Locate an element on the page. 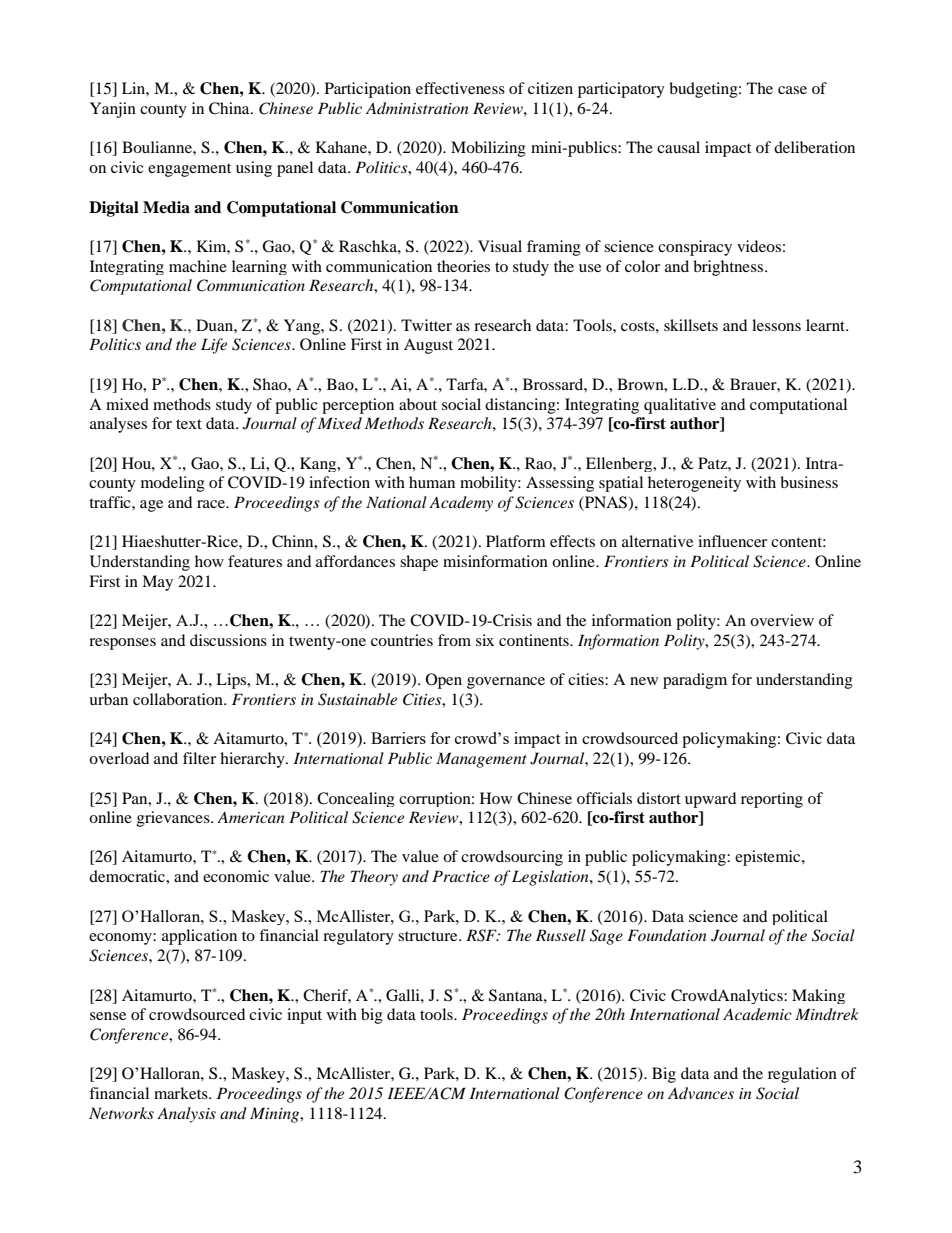 This page has width=952, height=1233. case is located at coordinates (792, 90).
